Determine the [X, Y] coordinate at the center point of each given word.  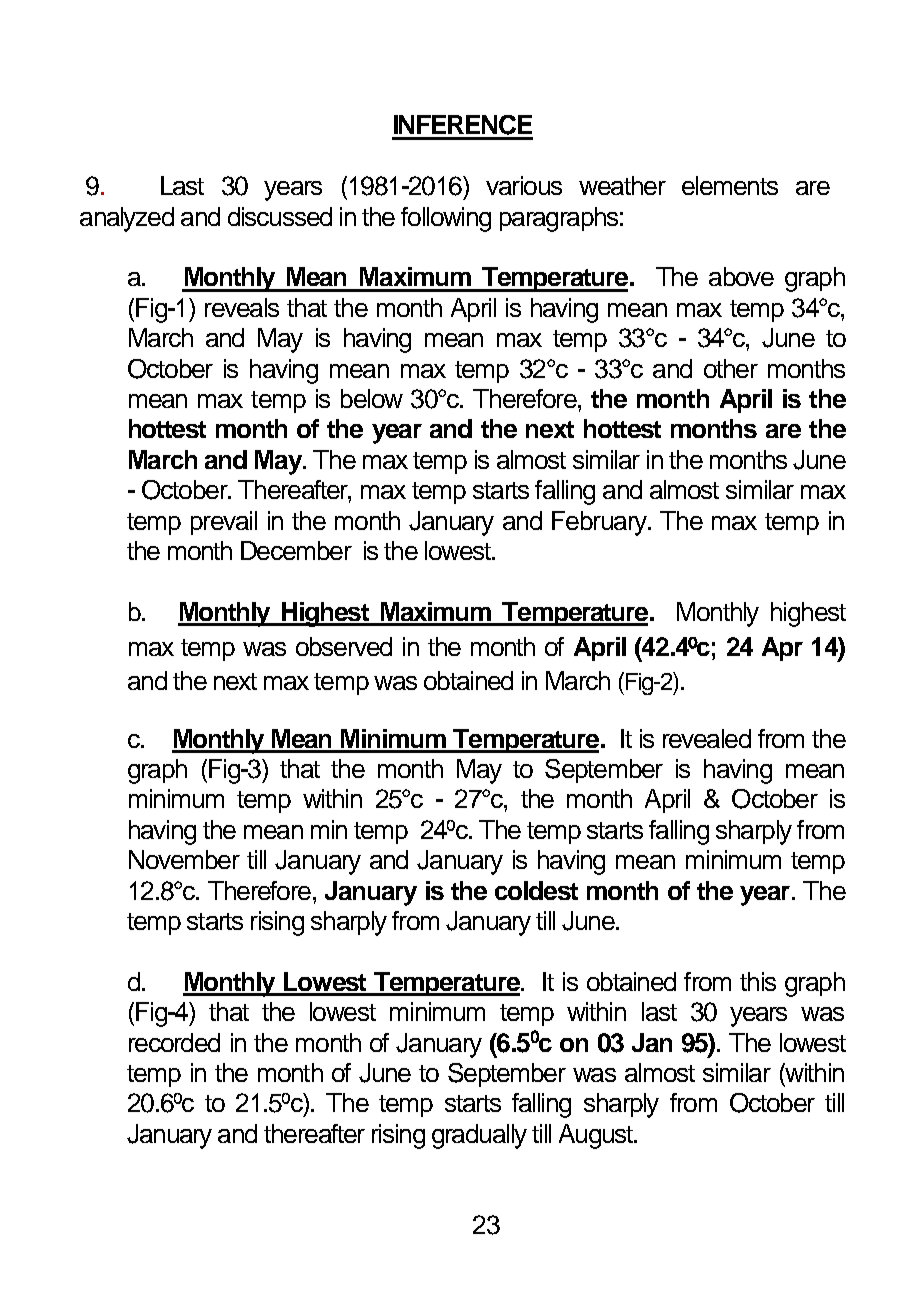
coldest [536, 890]
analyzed [127, 219]
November [184, 859]
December [296, 550]
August [597, 1136]
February [600, 523]
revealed [707, 738]
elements [730, 185]
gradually [479, 1136]
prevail [224, 523]
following [446, 219]
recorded [174, 1042]
